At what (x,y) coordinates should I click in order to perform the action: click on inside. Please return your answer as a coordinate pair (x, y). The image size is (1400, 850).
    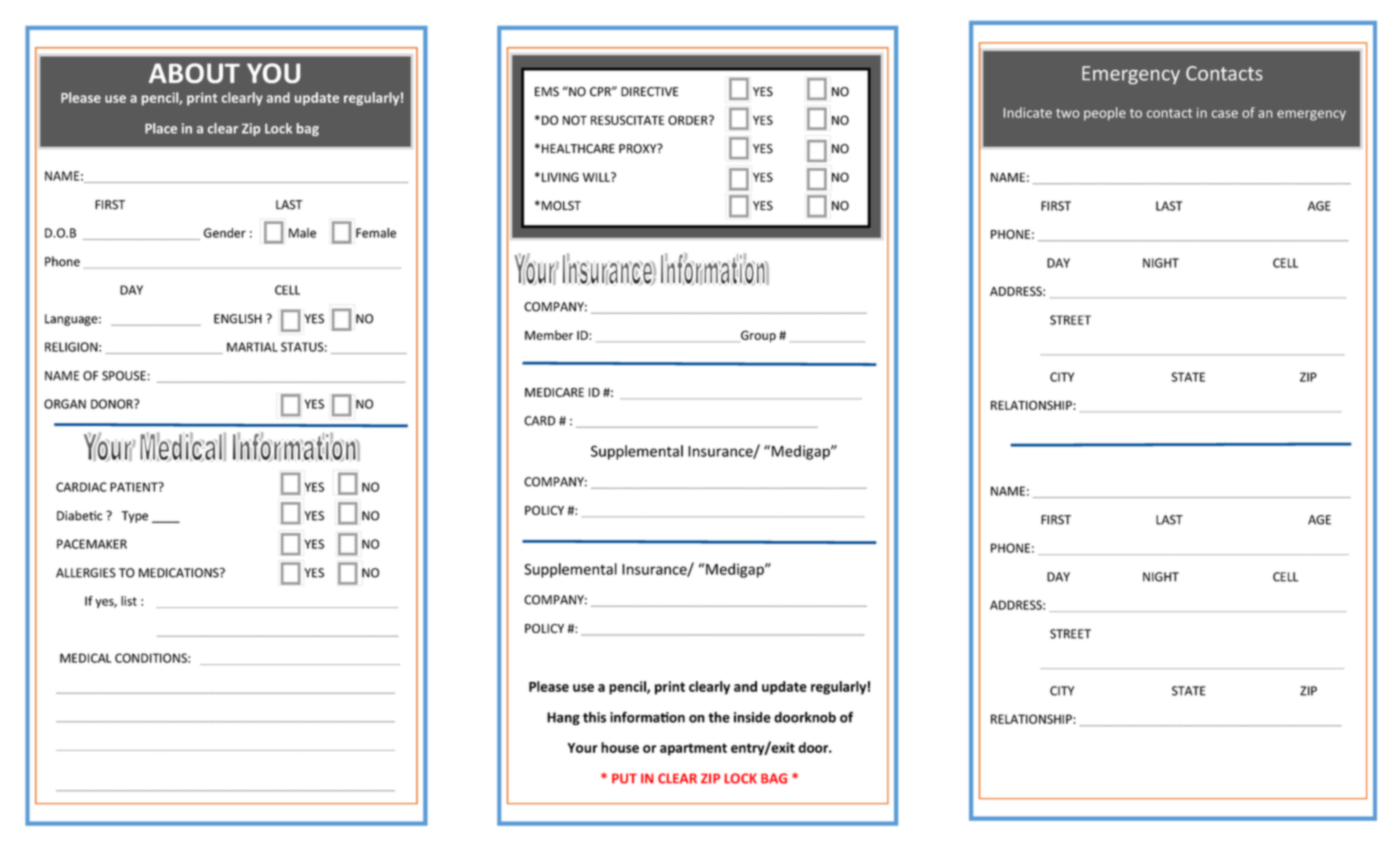
    Looking at the image, I should click on (752, 717).
